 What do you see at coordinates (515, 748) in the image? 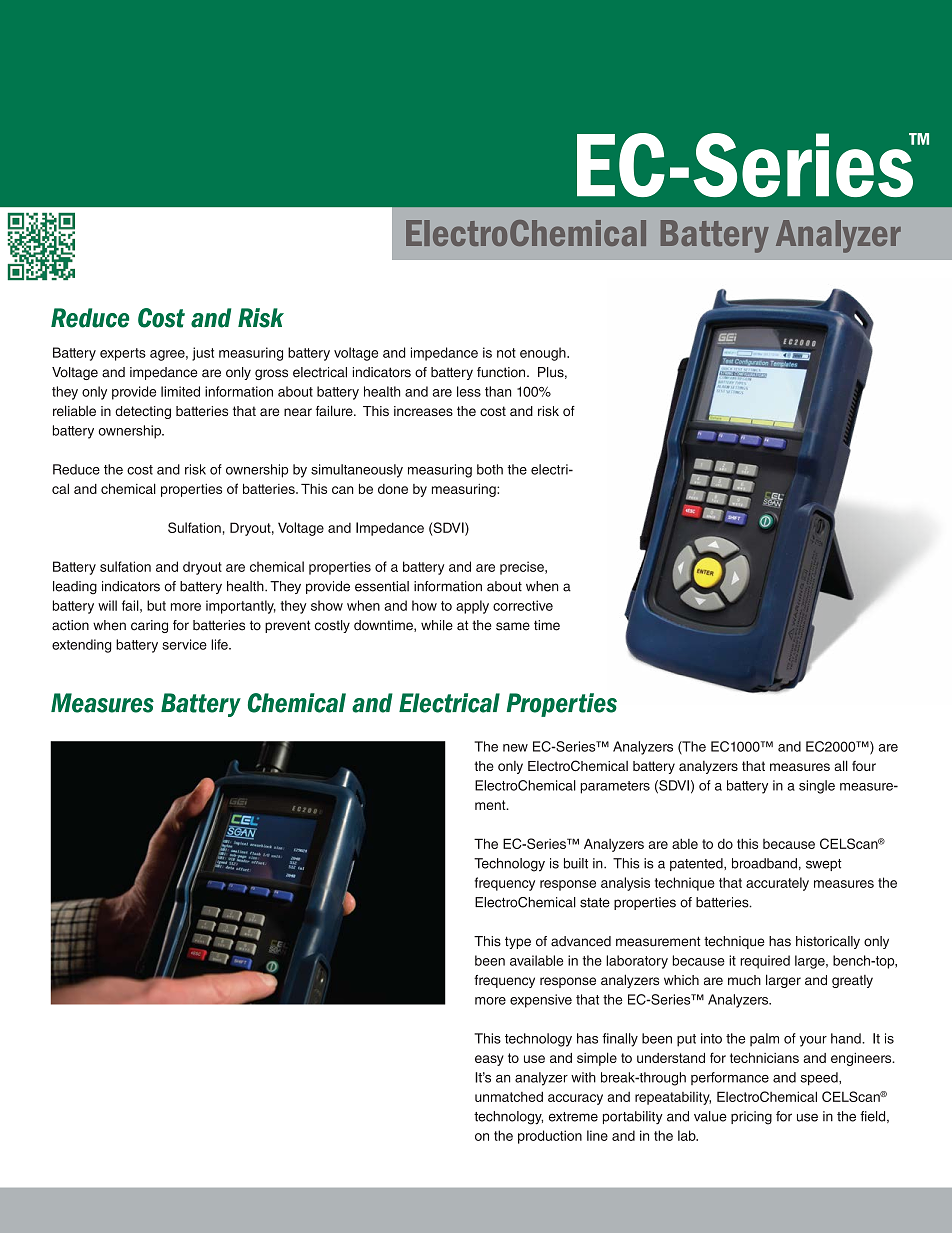
I see `new` at bounding box center [515, 748].
